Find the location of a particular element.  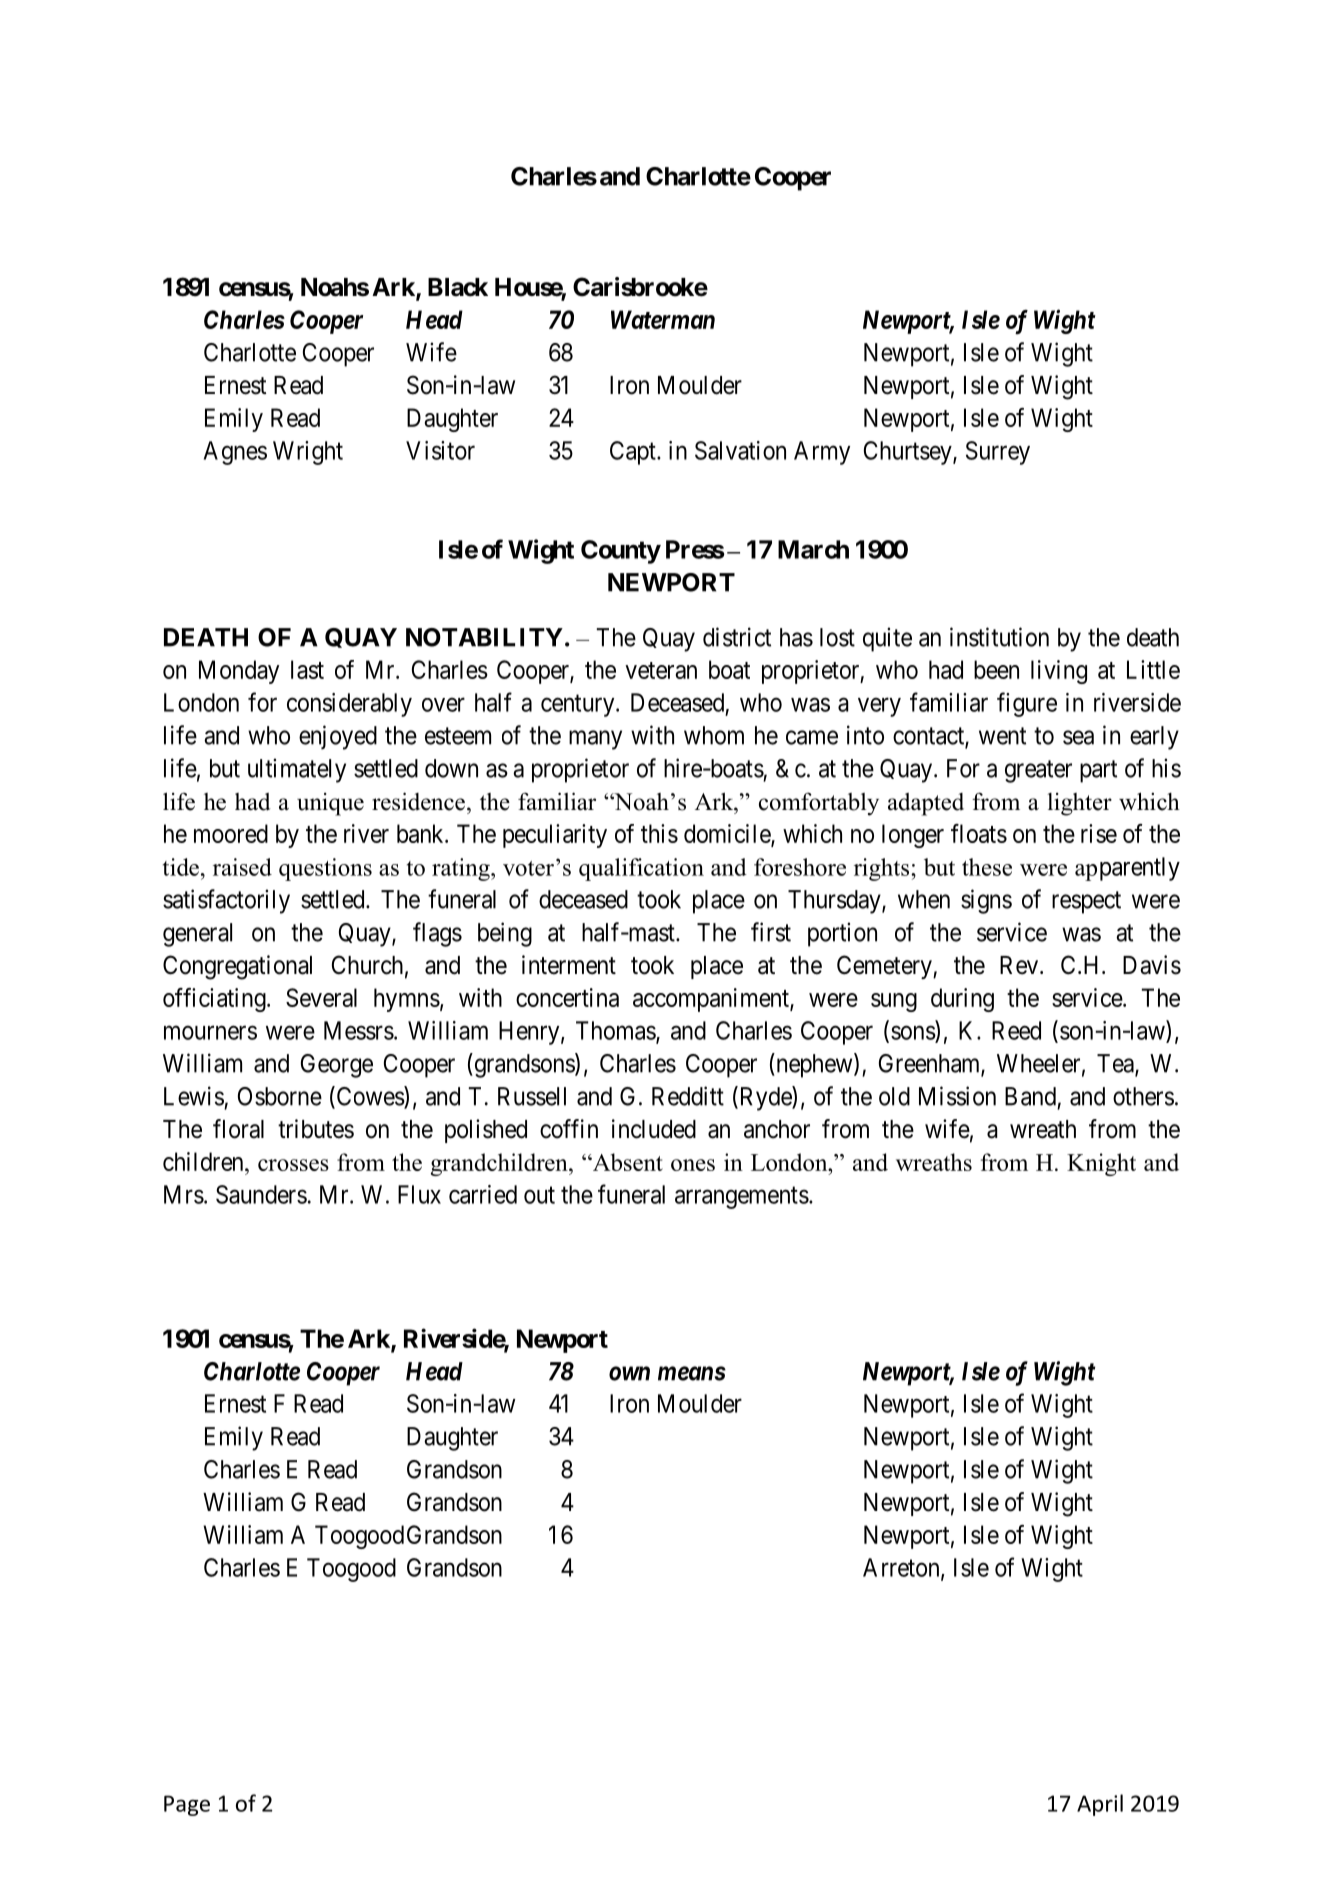

George is located at coordinates (337, 1066).
